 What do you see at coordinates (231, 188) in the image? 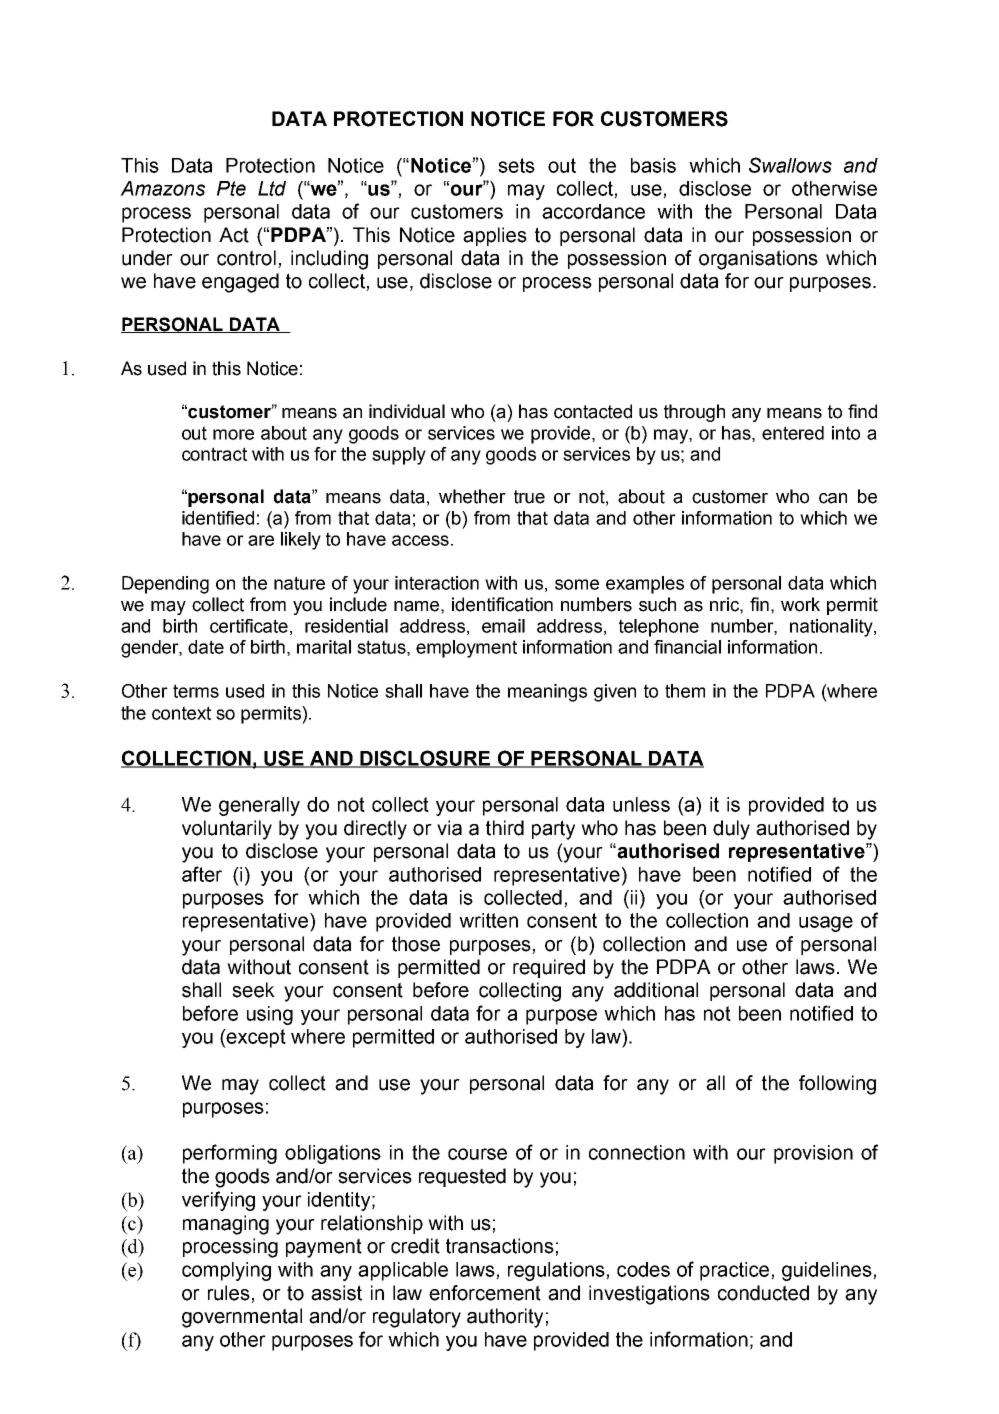
I see `Pte` at bounding box center [231, 188].
